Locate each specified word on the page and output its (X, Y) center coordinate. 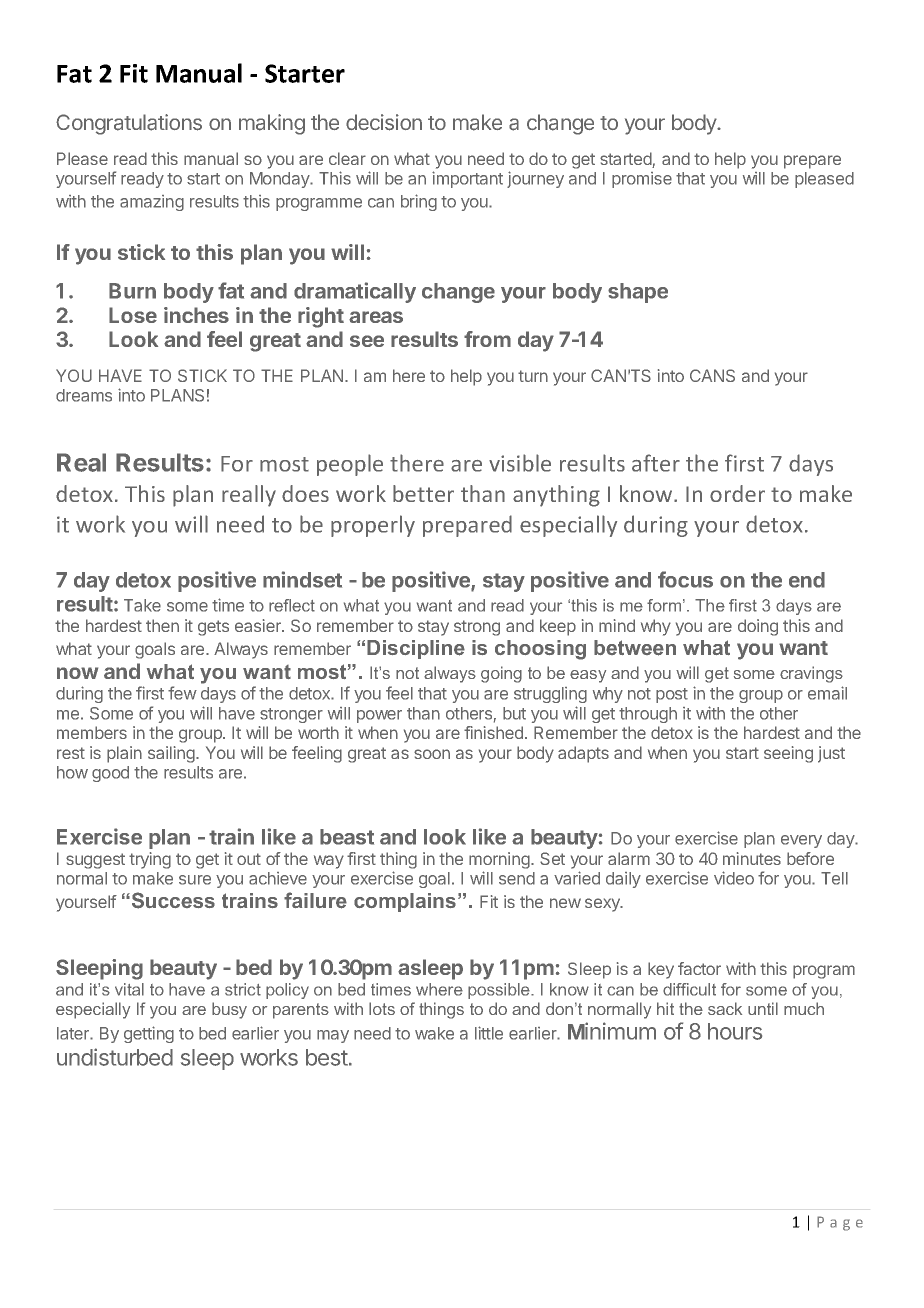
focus (685, 579)
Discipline (416, 649)
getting (149, 1034)
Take (142, 605)
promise (642, 180)
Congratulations (129, 124)
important (467, 179)
